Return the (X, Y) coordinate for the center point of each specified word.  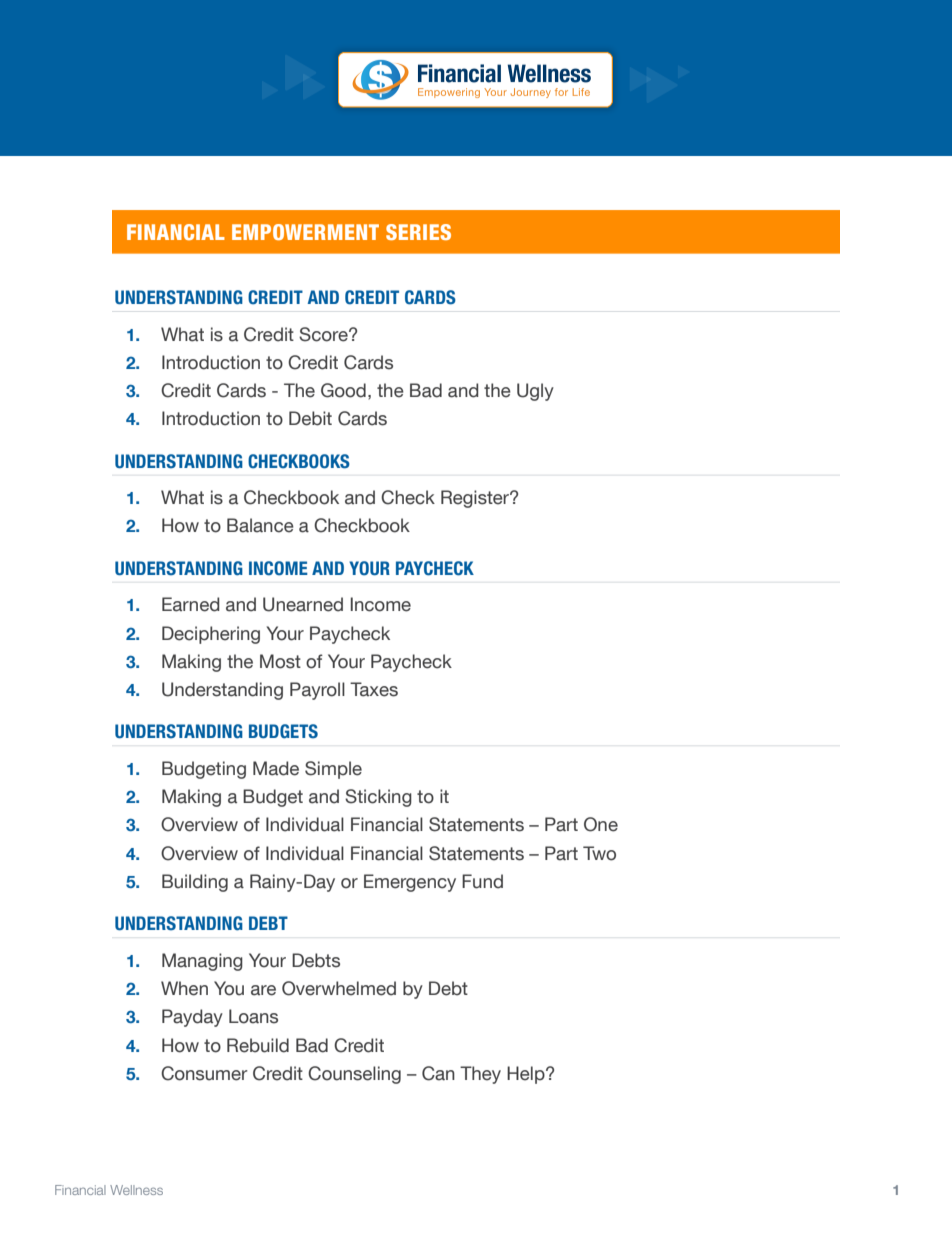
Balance (260, 525)
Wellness (136, 1190)
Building (195, 883)
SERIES (418, 232)
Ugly (535, 392)
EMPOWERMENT (305, 232)
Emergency (410, 883)
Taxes (374, 689)
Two (599, 853)
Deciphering (211, 635)
